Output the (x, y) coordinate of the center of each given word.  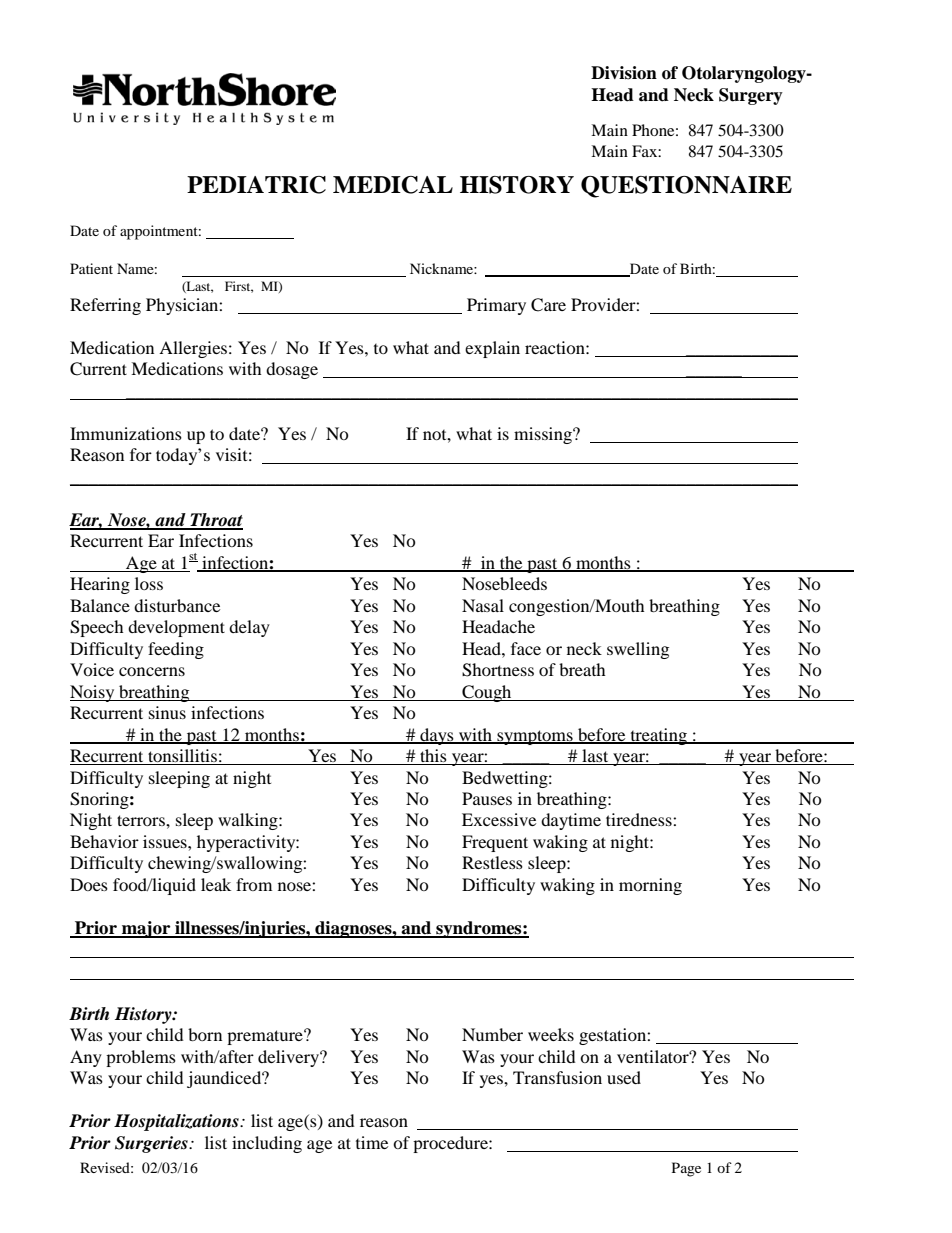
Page (686, 1169)
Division (624, 73)
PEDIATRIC (256, 185)
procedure (451, 1144)
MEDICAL (393, 185)
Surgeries (152, 1144)
